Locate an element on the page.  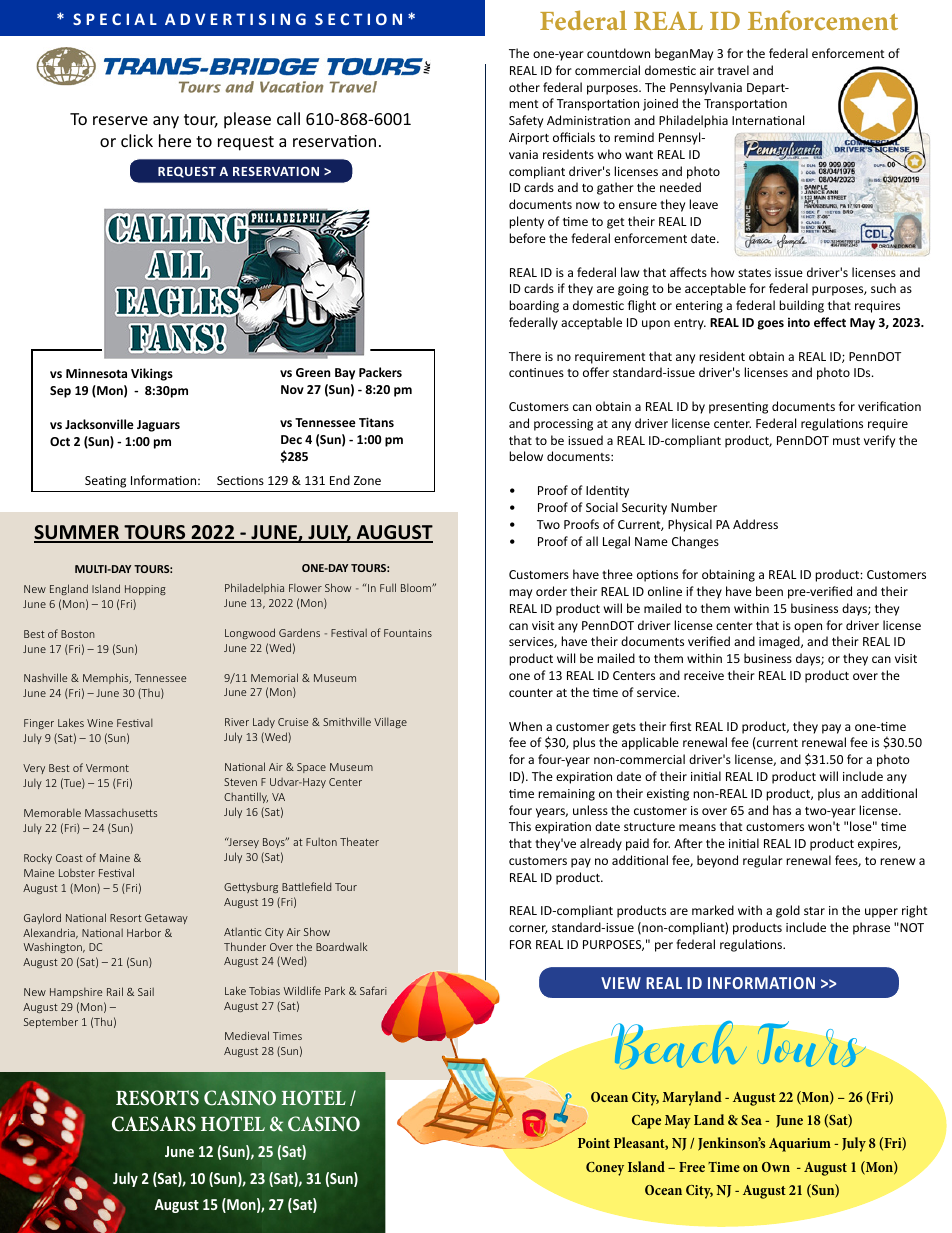
Hopping is located at coordinates (145, 590).
